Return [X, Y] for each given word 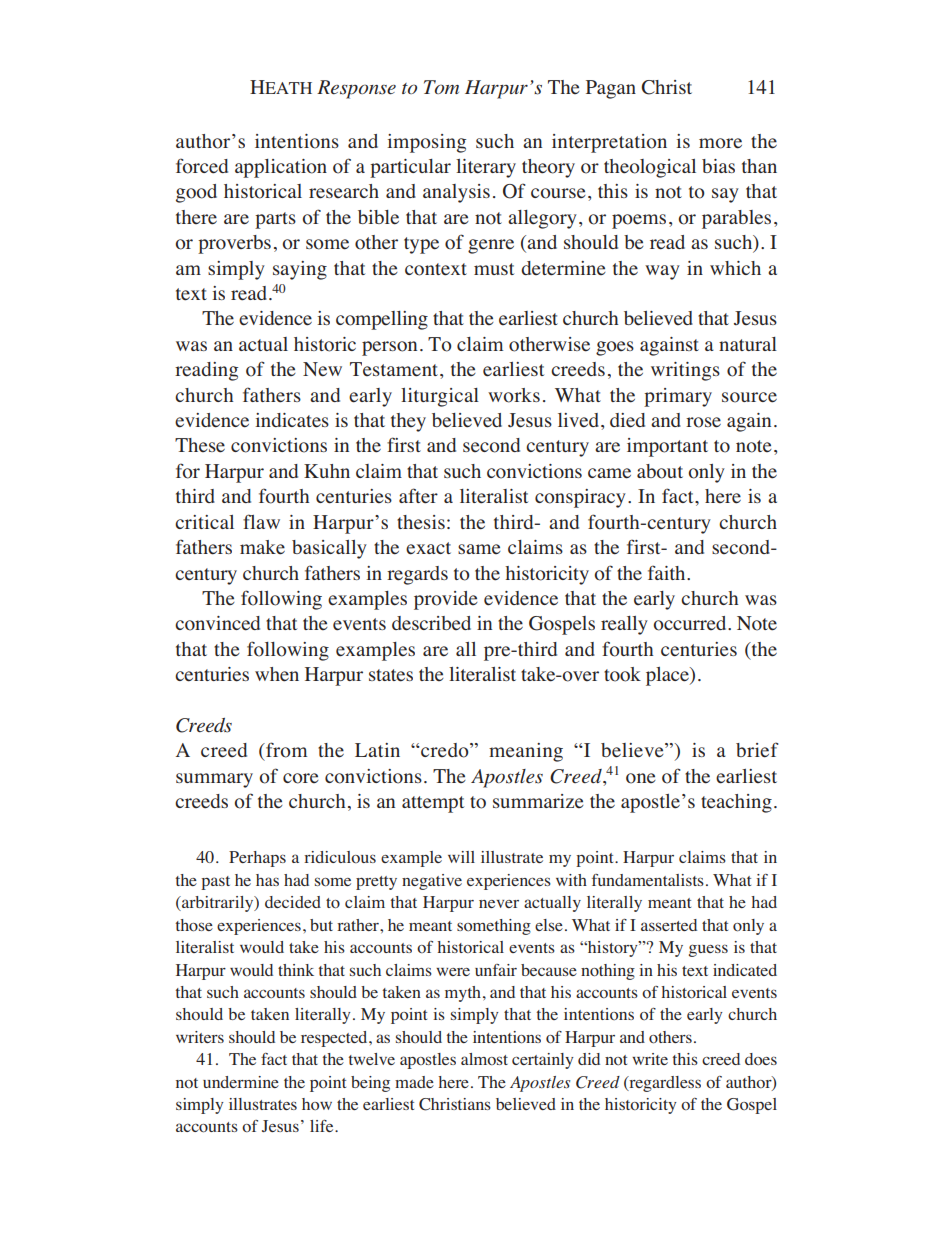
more [720, 143]
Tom [441, 87]
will [461, 857]
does [761, 1059]
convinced [217, 623]
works [514, 395]
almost [484, 1059]
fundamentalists [648, 880]
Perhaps [257, 859]
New [322, 369]
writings [685, 371]
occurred [691, 623]
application [281, 168]
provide [446, 600]
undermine [241, 1082]
